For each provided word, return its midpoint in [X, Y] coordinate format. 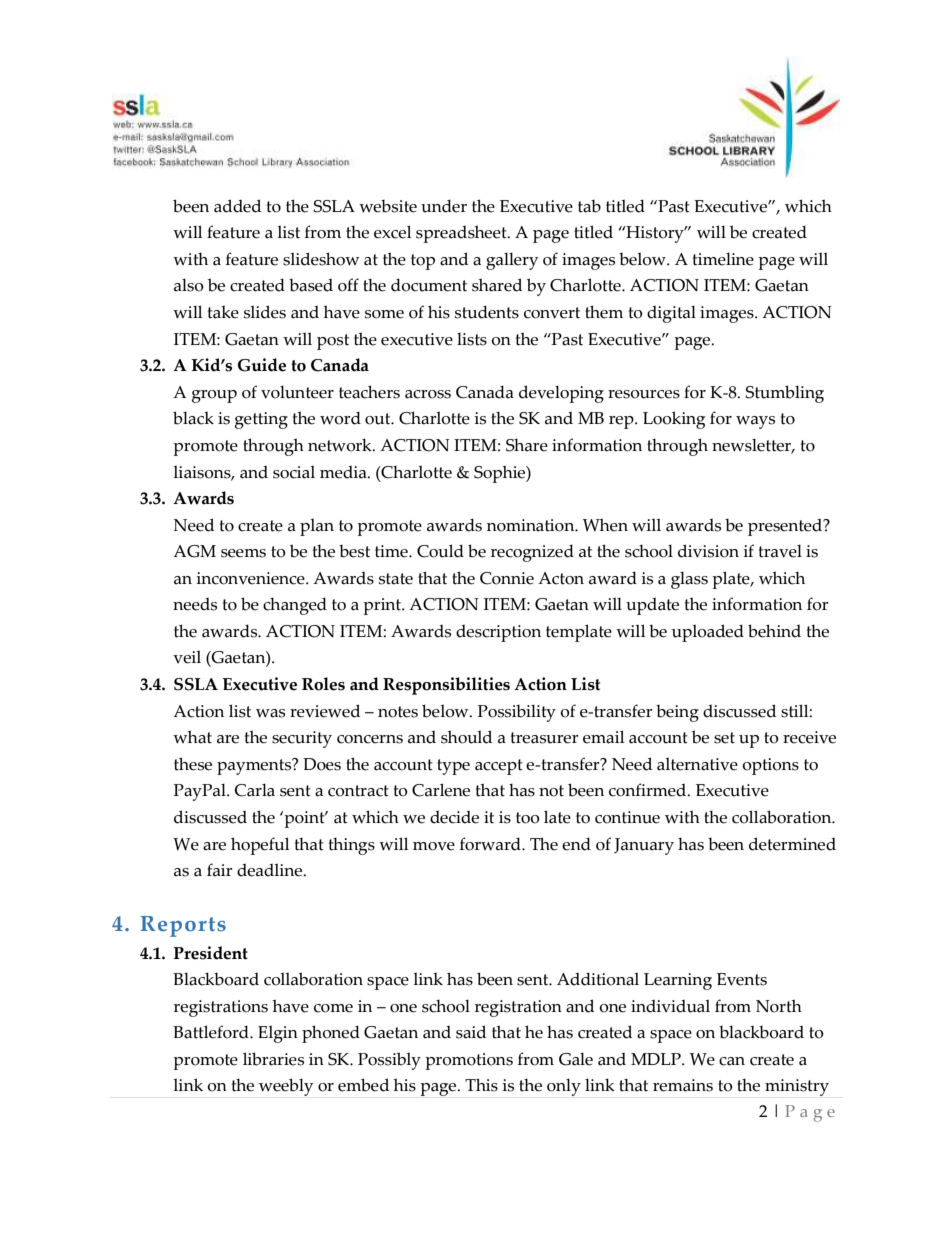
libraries [273, 1059]
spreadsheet [462, 234]
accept [499, 767]
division [708, 551]
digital [671, 314]
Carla [255, 790]
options [770, 766]
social [294, 472]
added [237, 206]
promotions [469, 1061]
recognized [532, 553]
